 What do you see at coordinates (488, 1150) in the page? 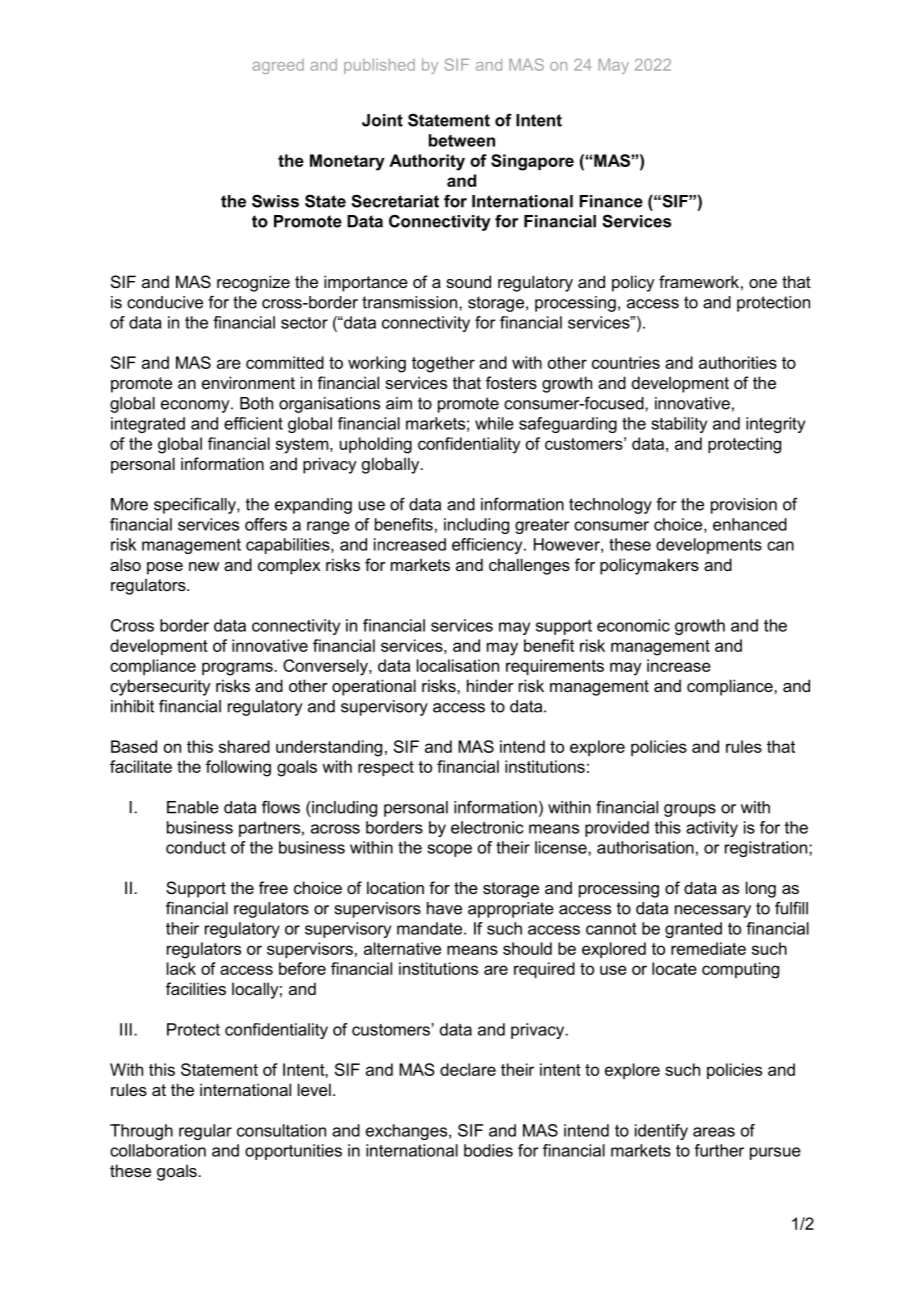
I see `bodies` at bounding box center [488, 1150].
